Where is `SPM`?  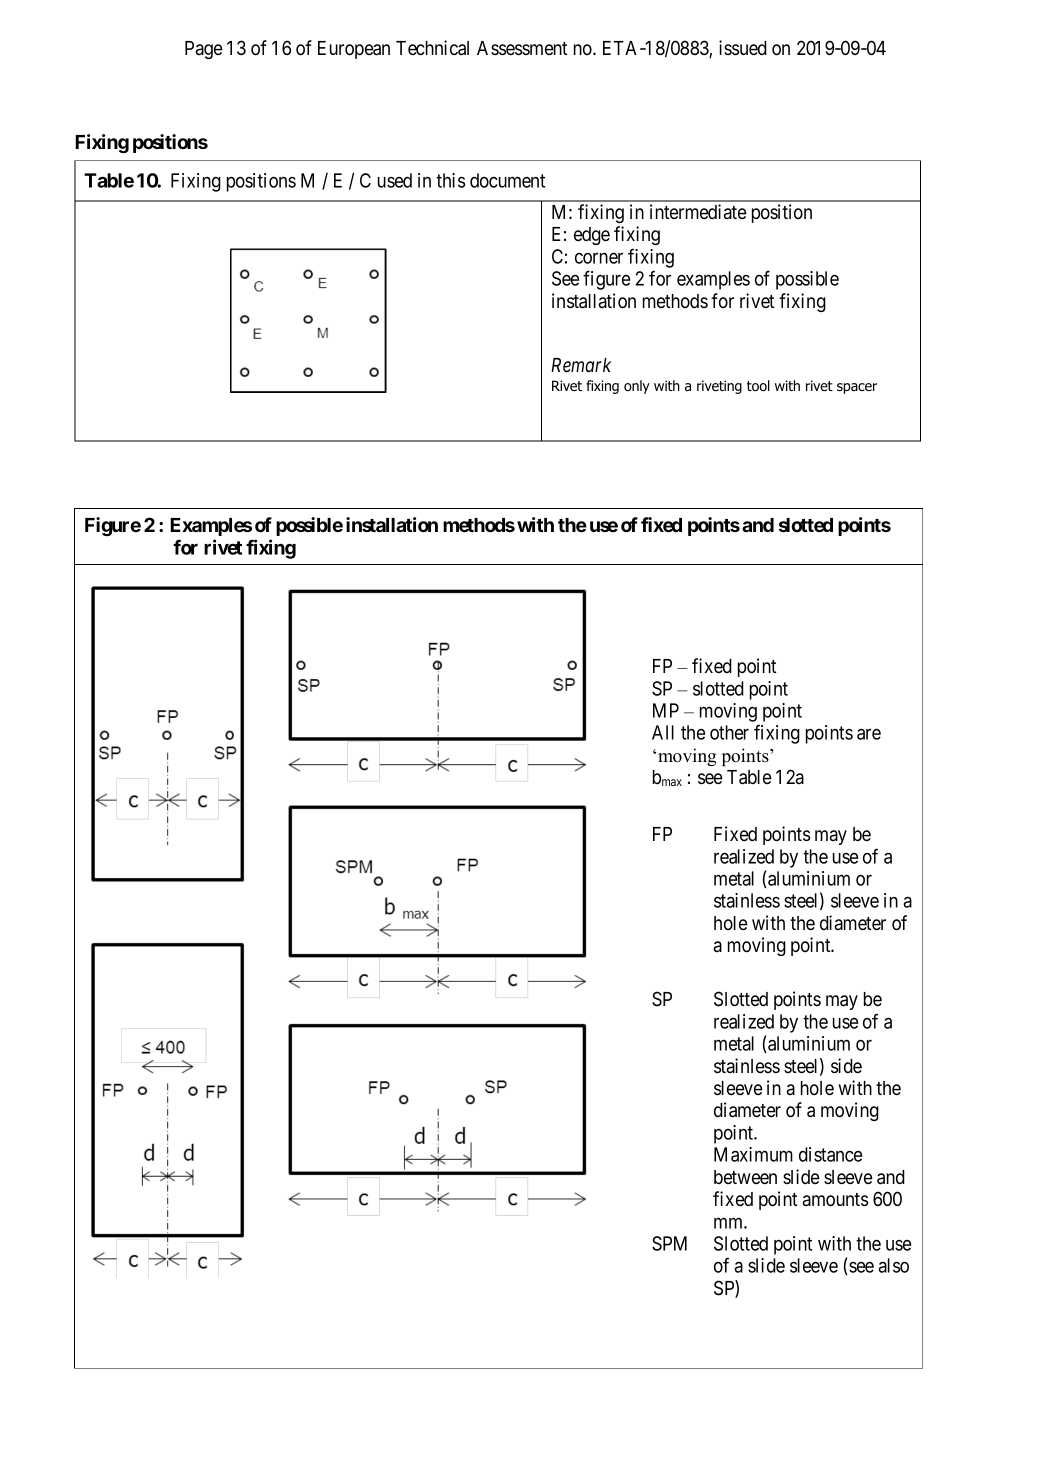
SPM is located at coordinates (669, 1243).
